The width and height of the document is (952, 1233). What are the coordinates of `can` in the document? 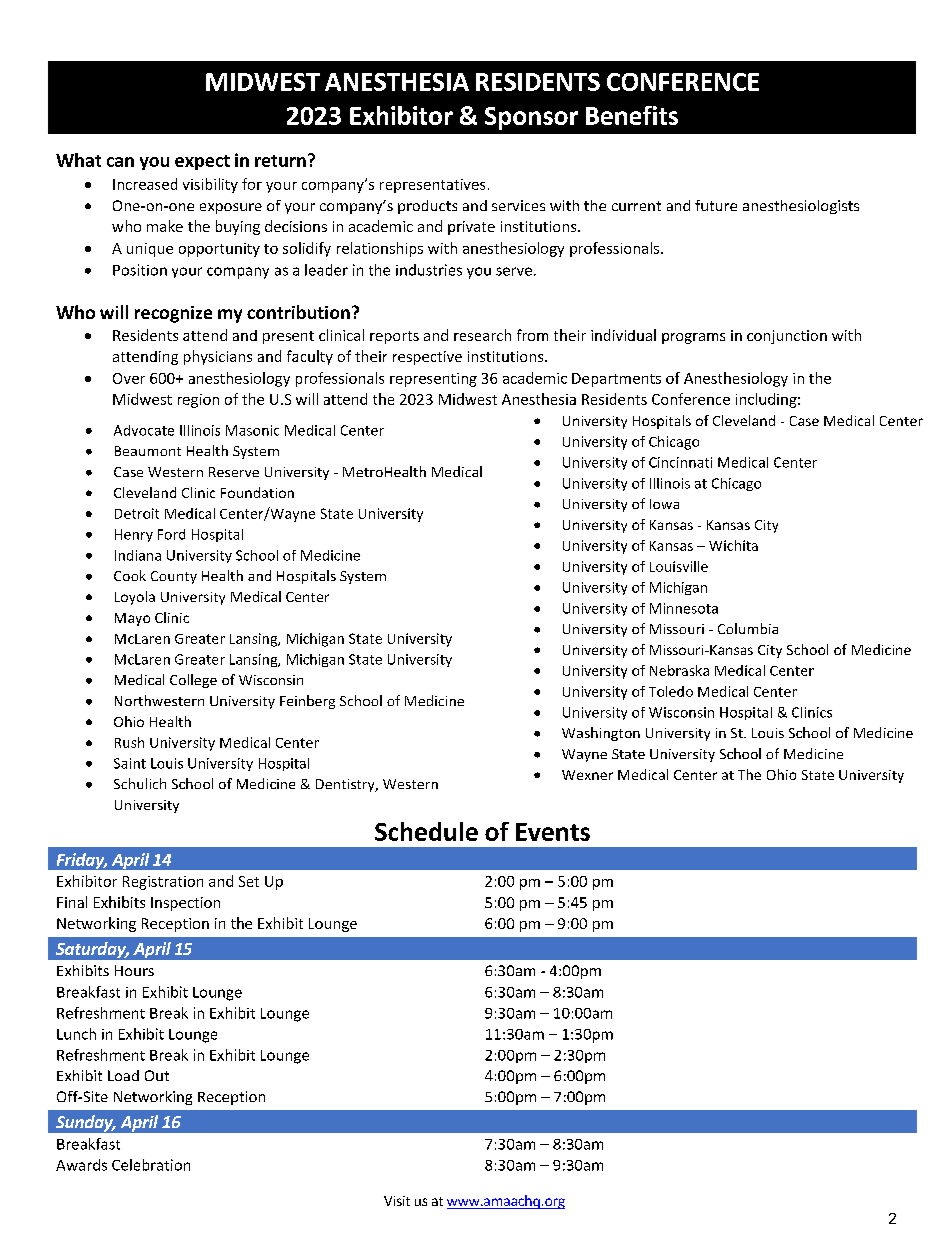 It's located at (120, 162).
